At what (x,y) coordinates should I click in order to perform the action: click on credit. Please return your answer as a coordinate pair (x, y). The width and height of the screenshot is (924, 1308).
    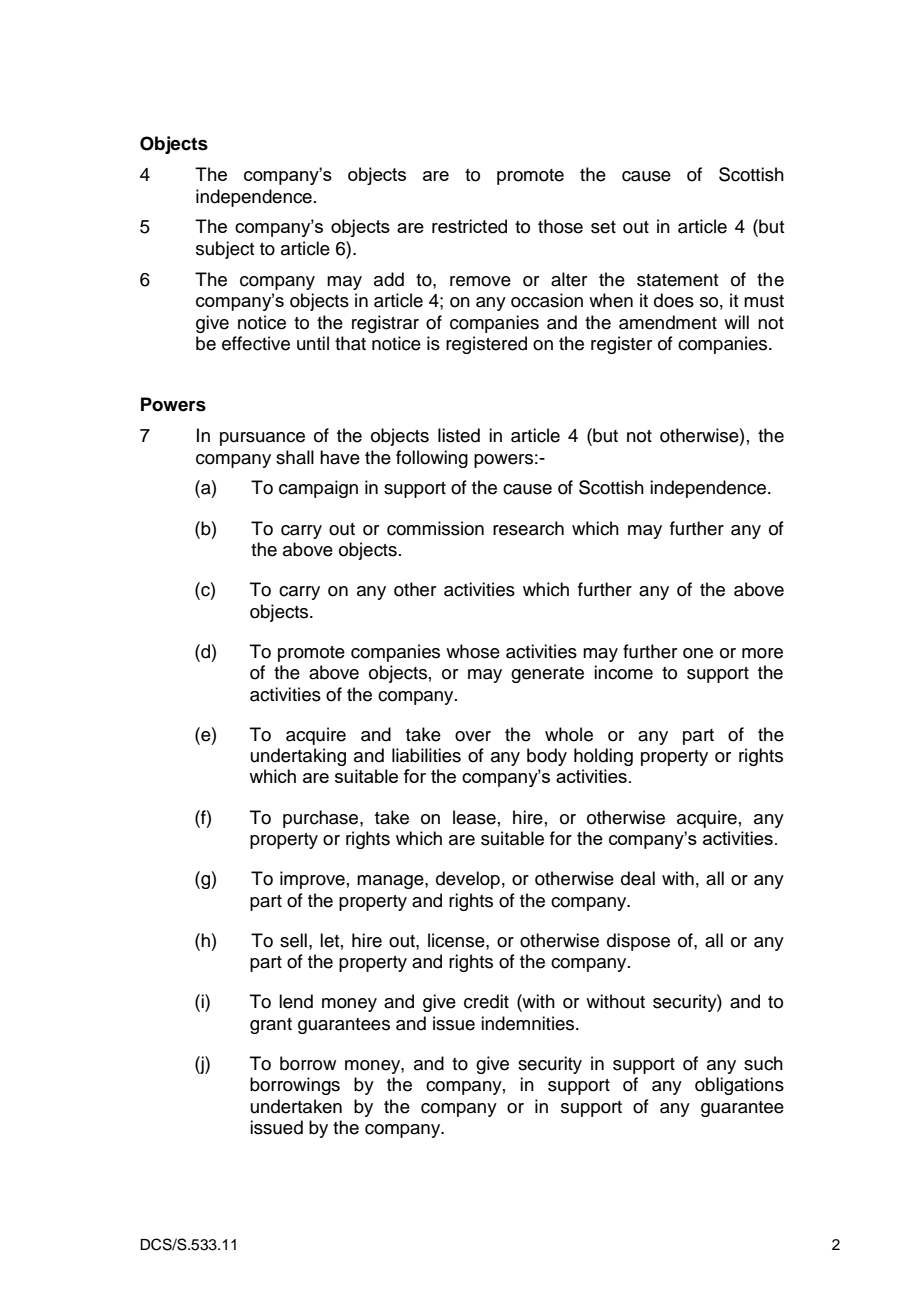
    Looking at the image, I should click on (486, 1001).
